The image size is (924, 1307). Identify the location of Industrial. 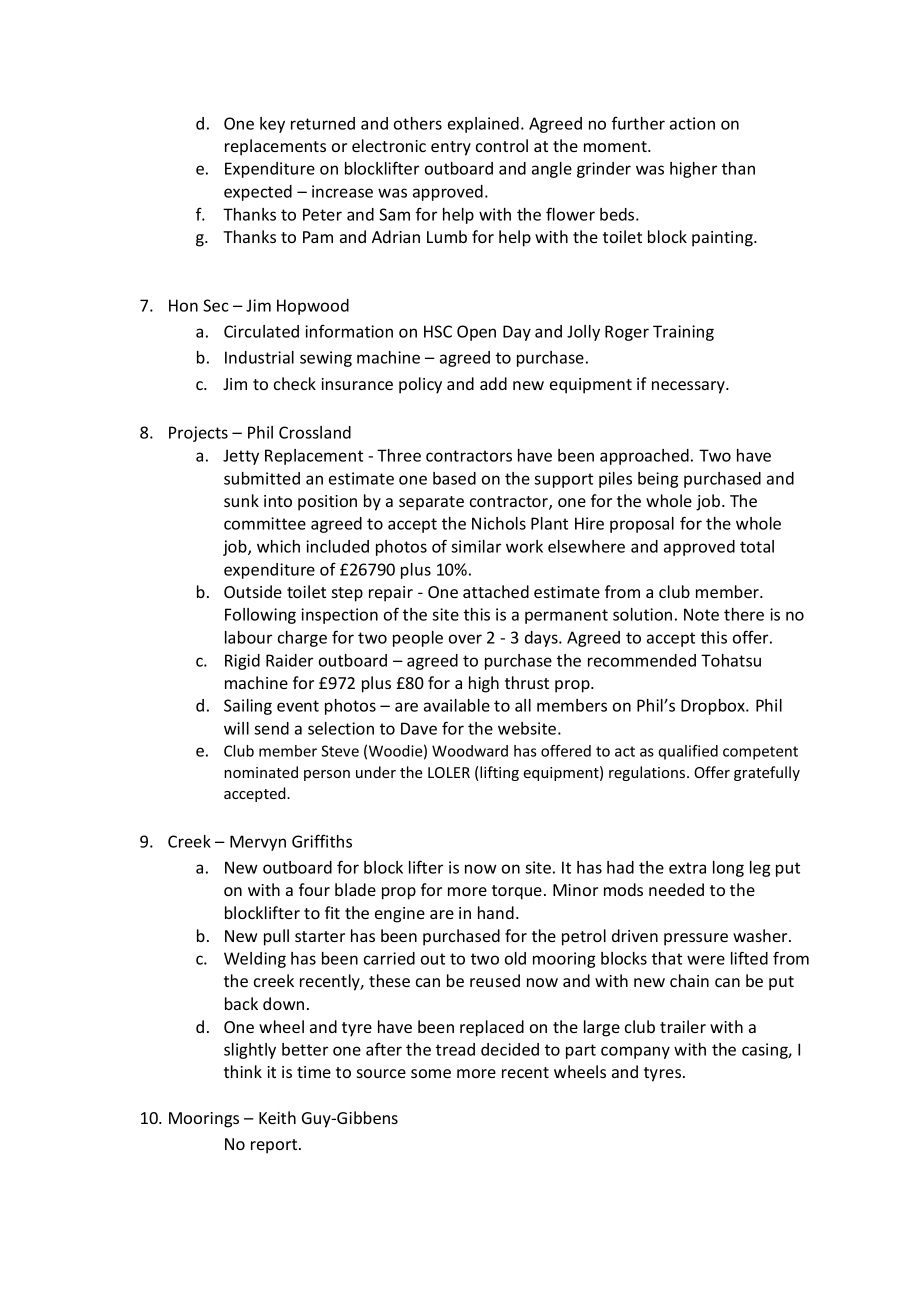
(259, 357).
